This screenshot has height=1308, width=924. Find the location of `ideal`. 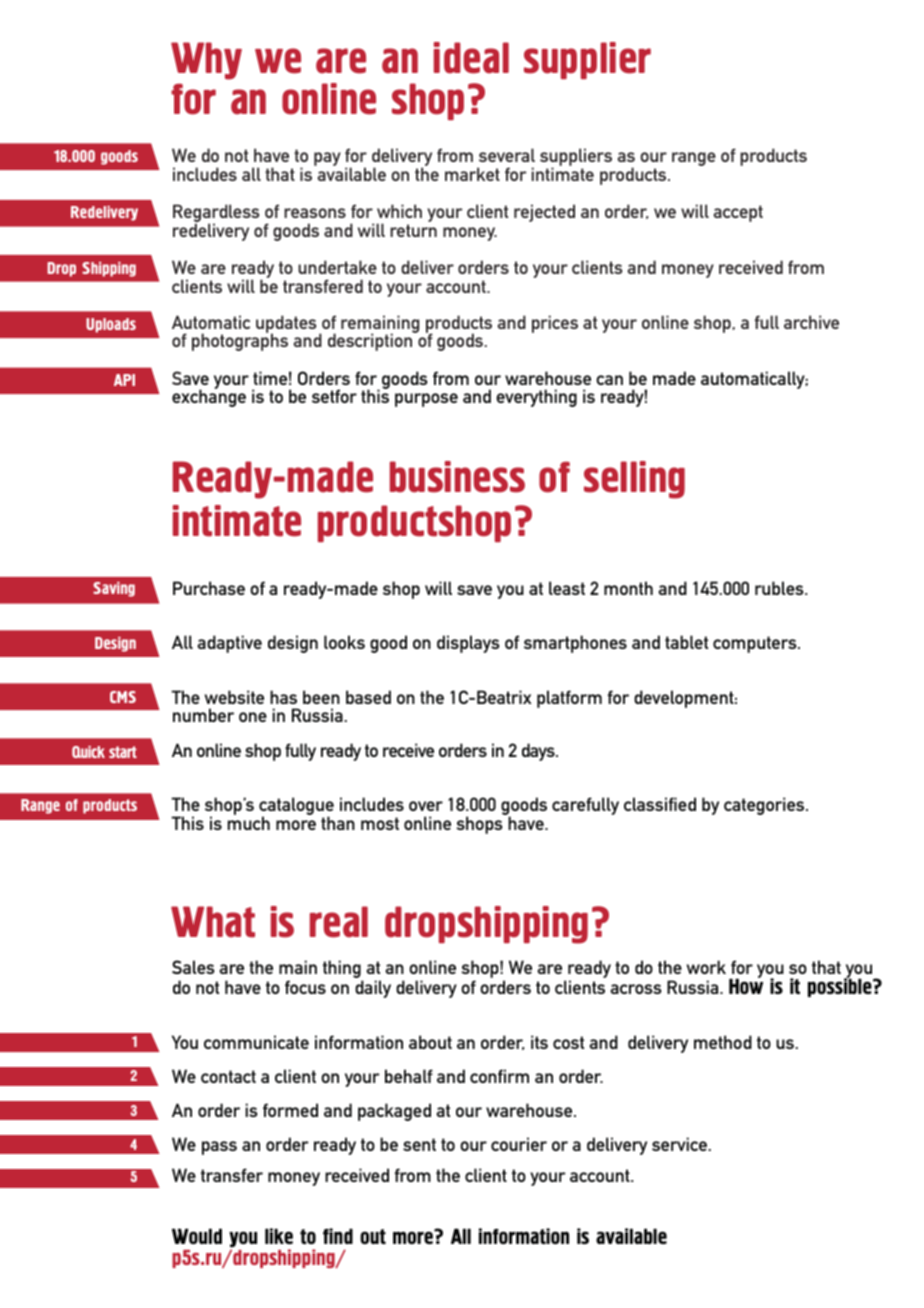

ideal is located at coordinates (471, 58).
